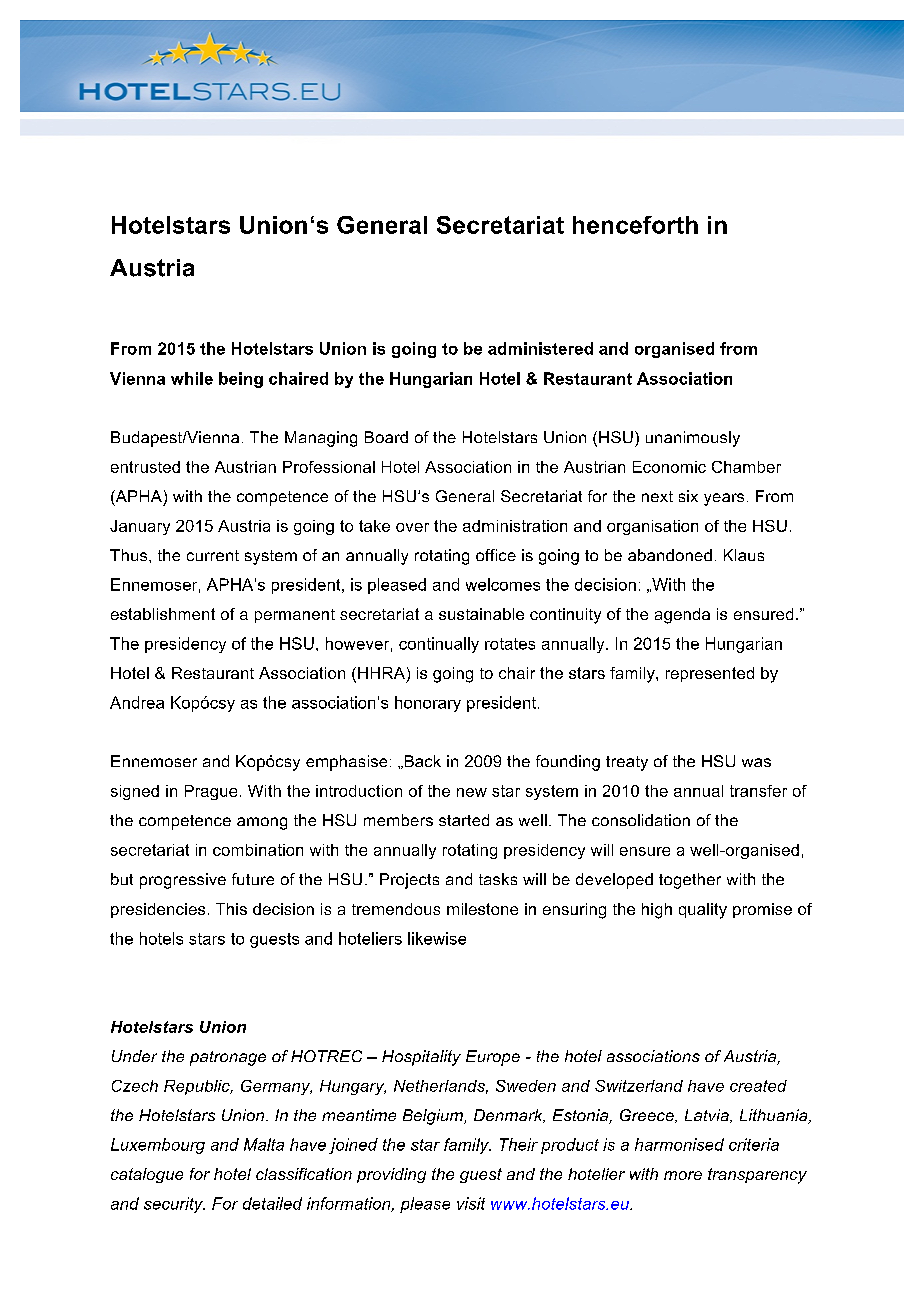 Image resolution: width=924 pixels, height=1308 pixels. What do you see at coordinates (540, 348) in the screenshot?
I see `administered` at bounding box center [540, 348].
